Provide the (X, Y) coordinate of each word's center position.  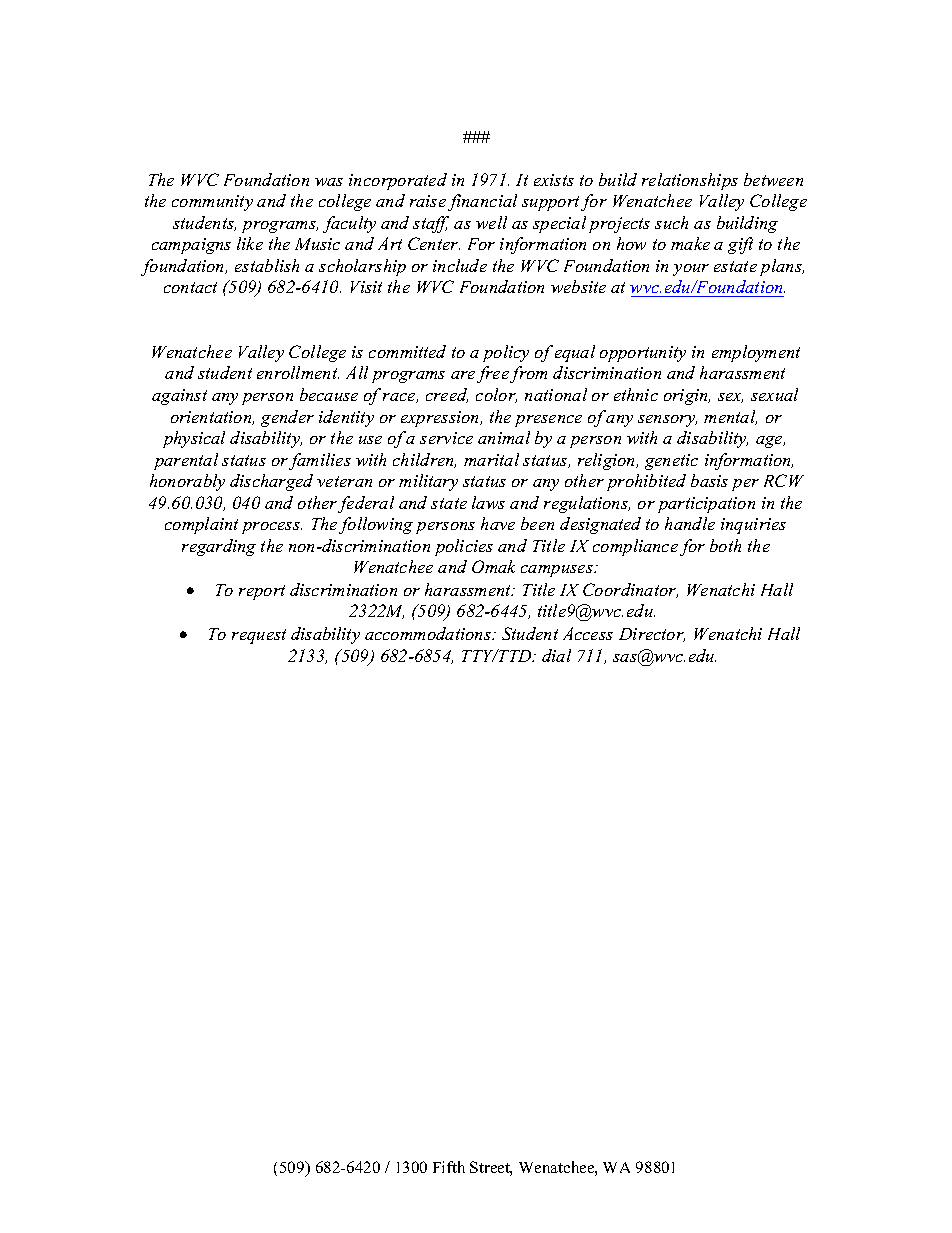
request (259, 636)
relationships (690, 181)
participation (706, 505)
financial (482, 202)
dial (556, 655)
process (272, 528)
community (212, 203)
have (498, 523)
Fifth (449, 1167)
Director (652, 635)
